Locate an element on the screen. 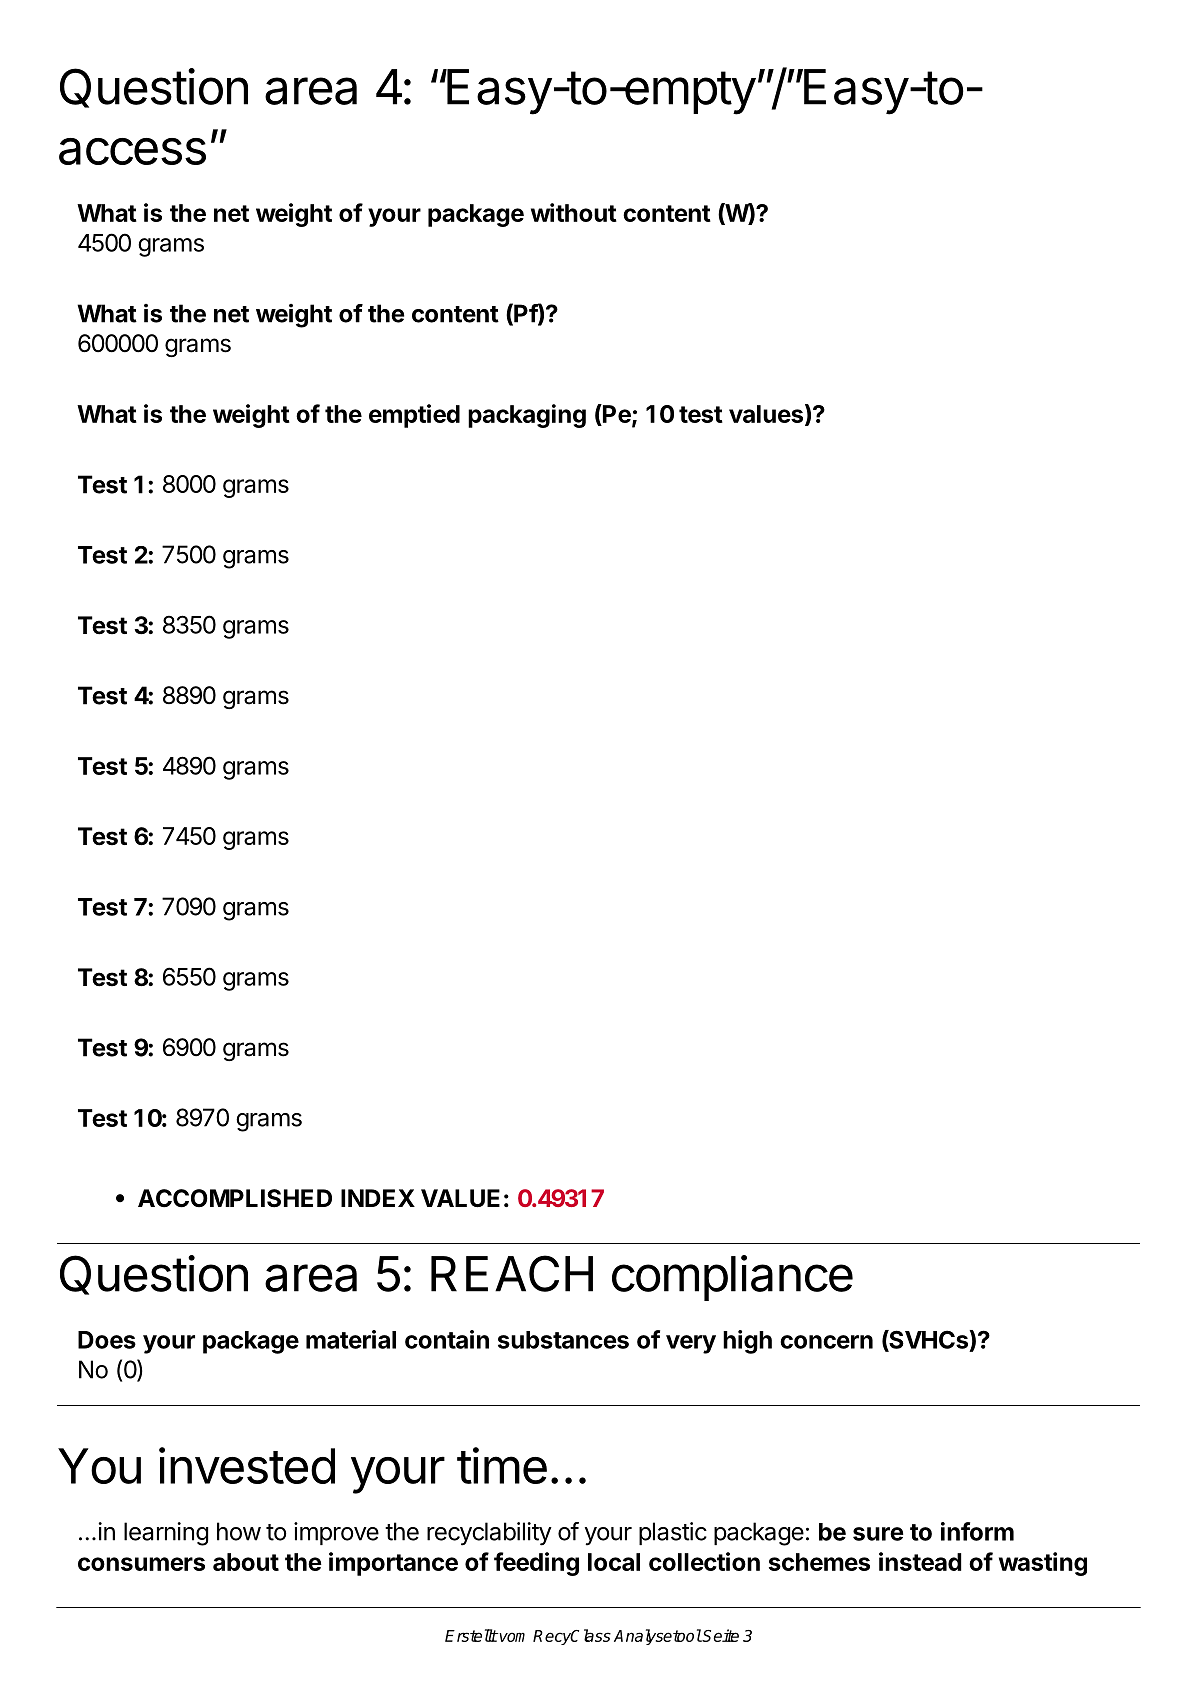 This screenshot has height=1693, width=1197. REACH is located at coordinates (512, 1273).
